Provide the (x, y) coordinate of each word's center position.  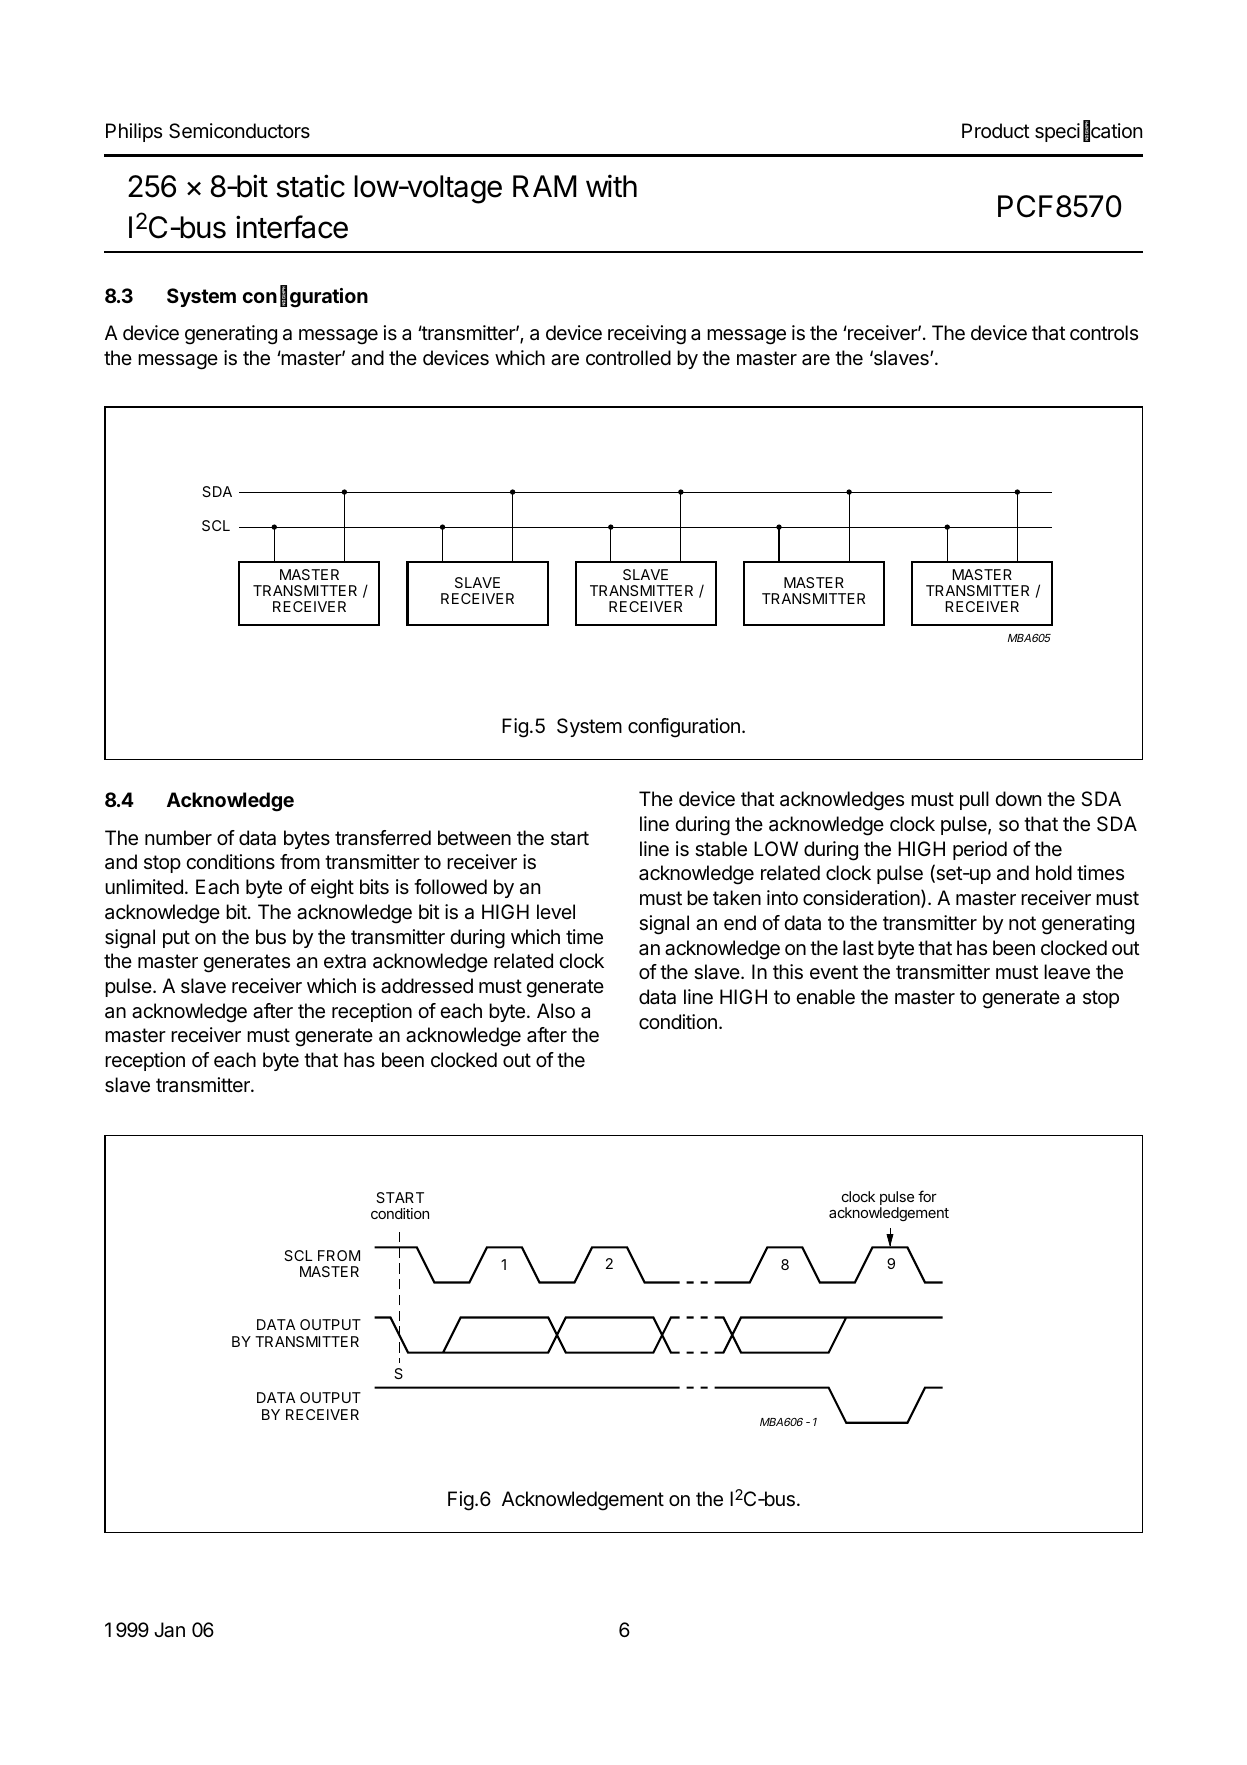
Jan (169, 1630)
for (927, 1196)
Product (996, 130)
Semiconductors (239, 131)
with (611, 185)
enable (825, 997)
